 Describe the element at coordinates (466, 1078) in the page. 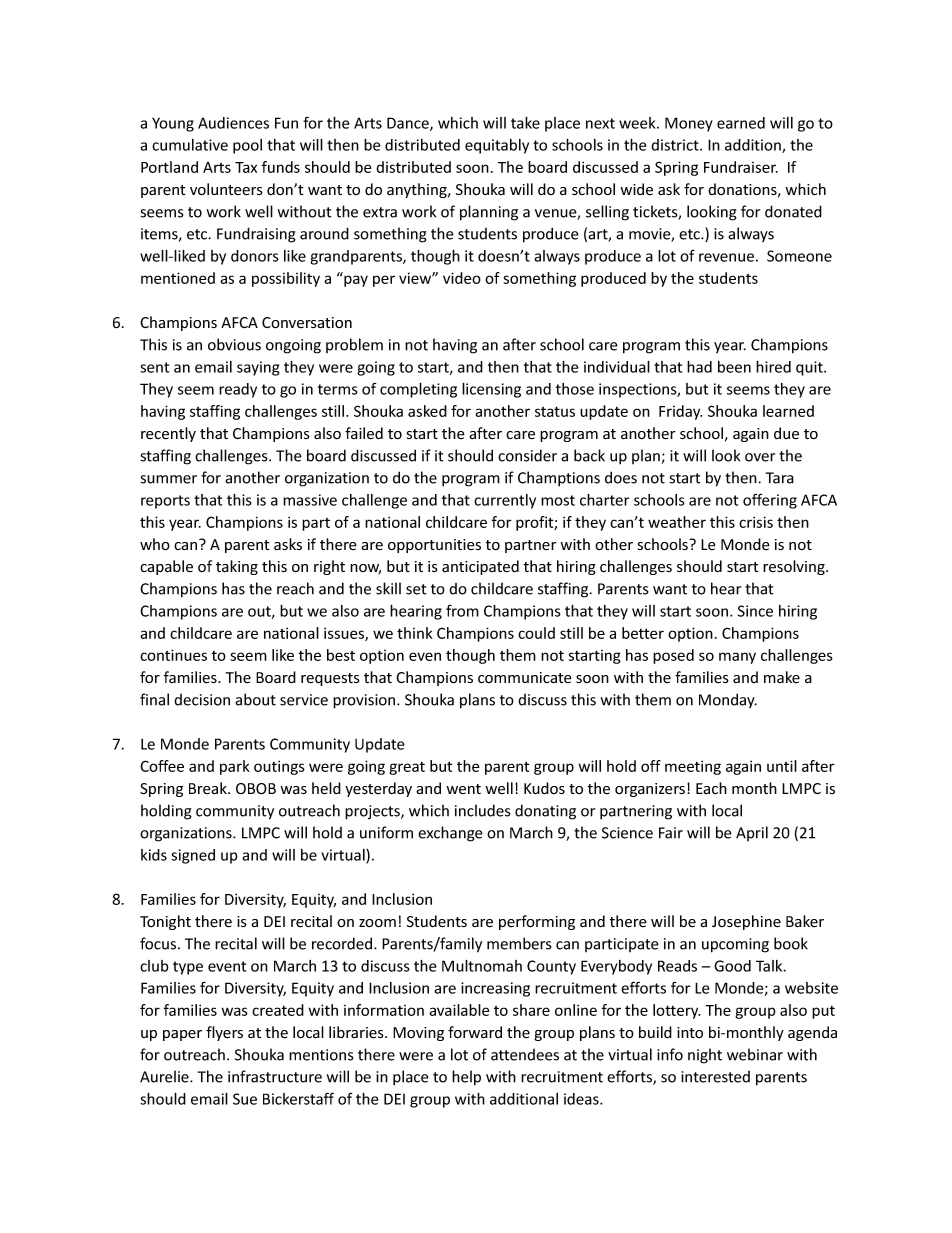

I see `help` at that location.
